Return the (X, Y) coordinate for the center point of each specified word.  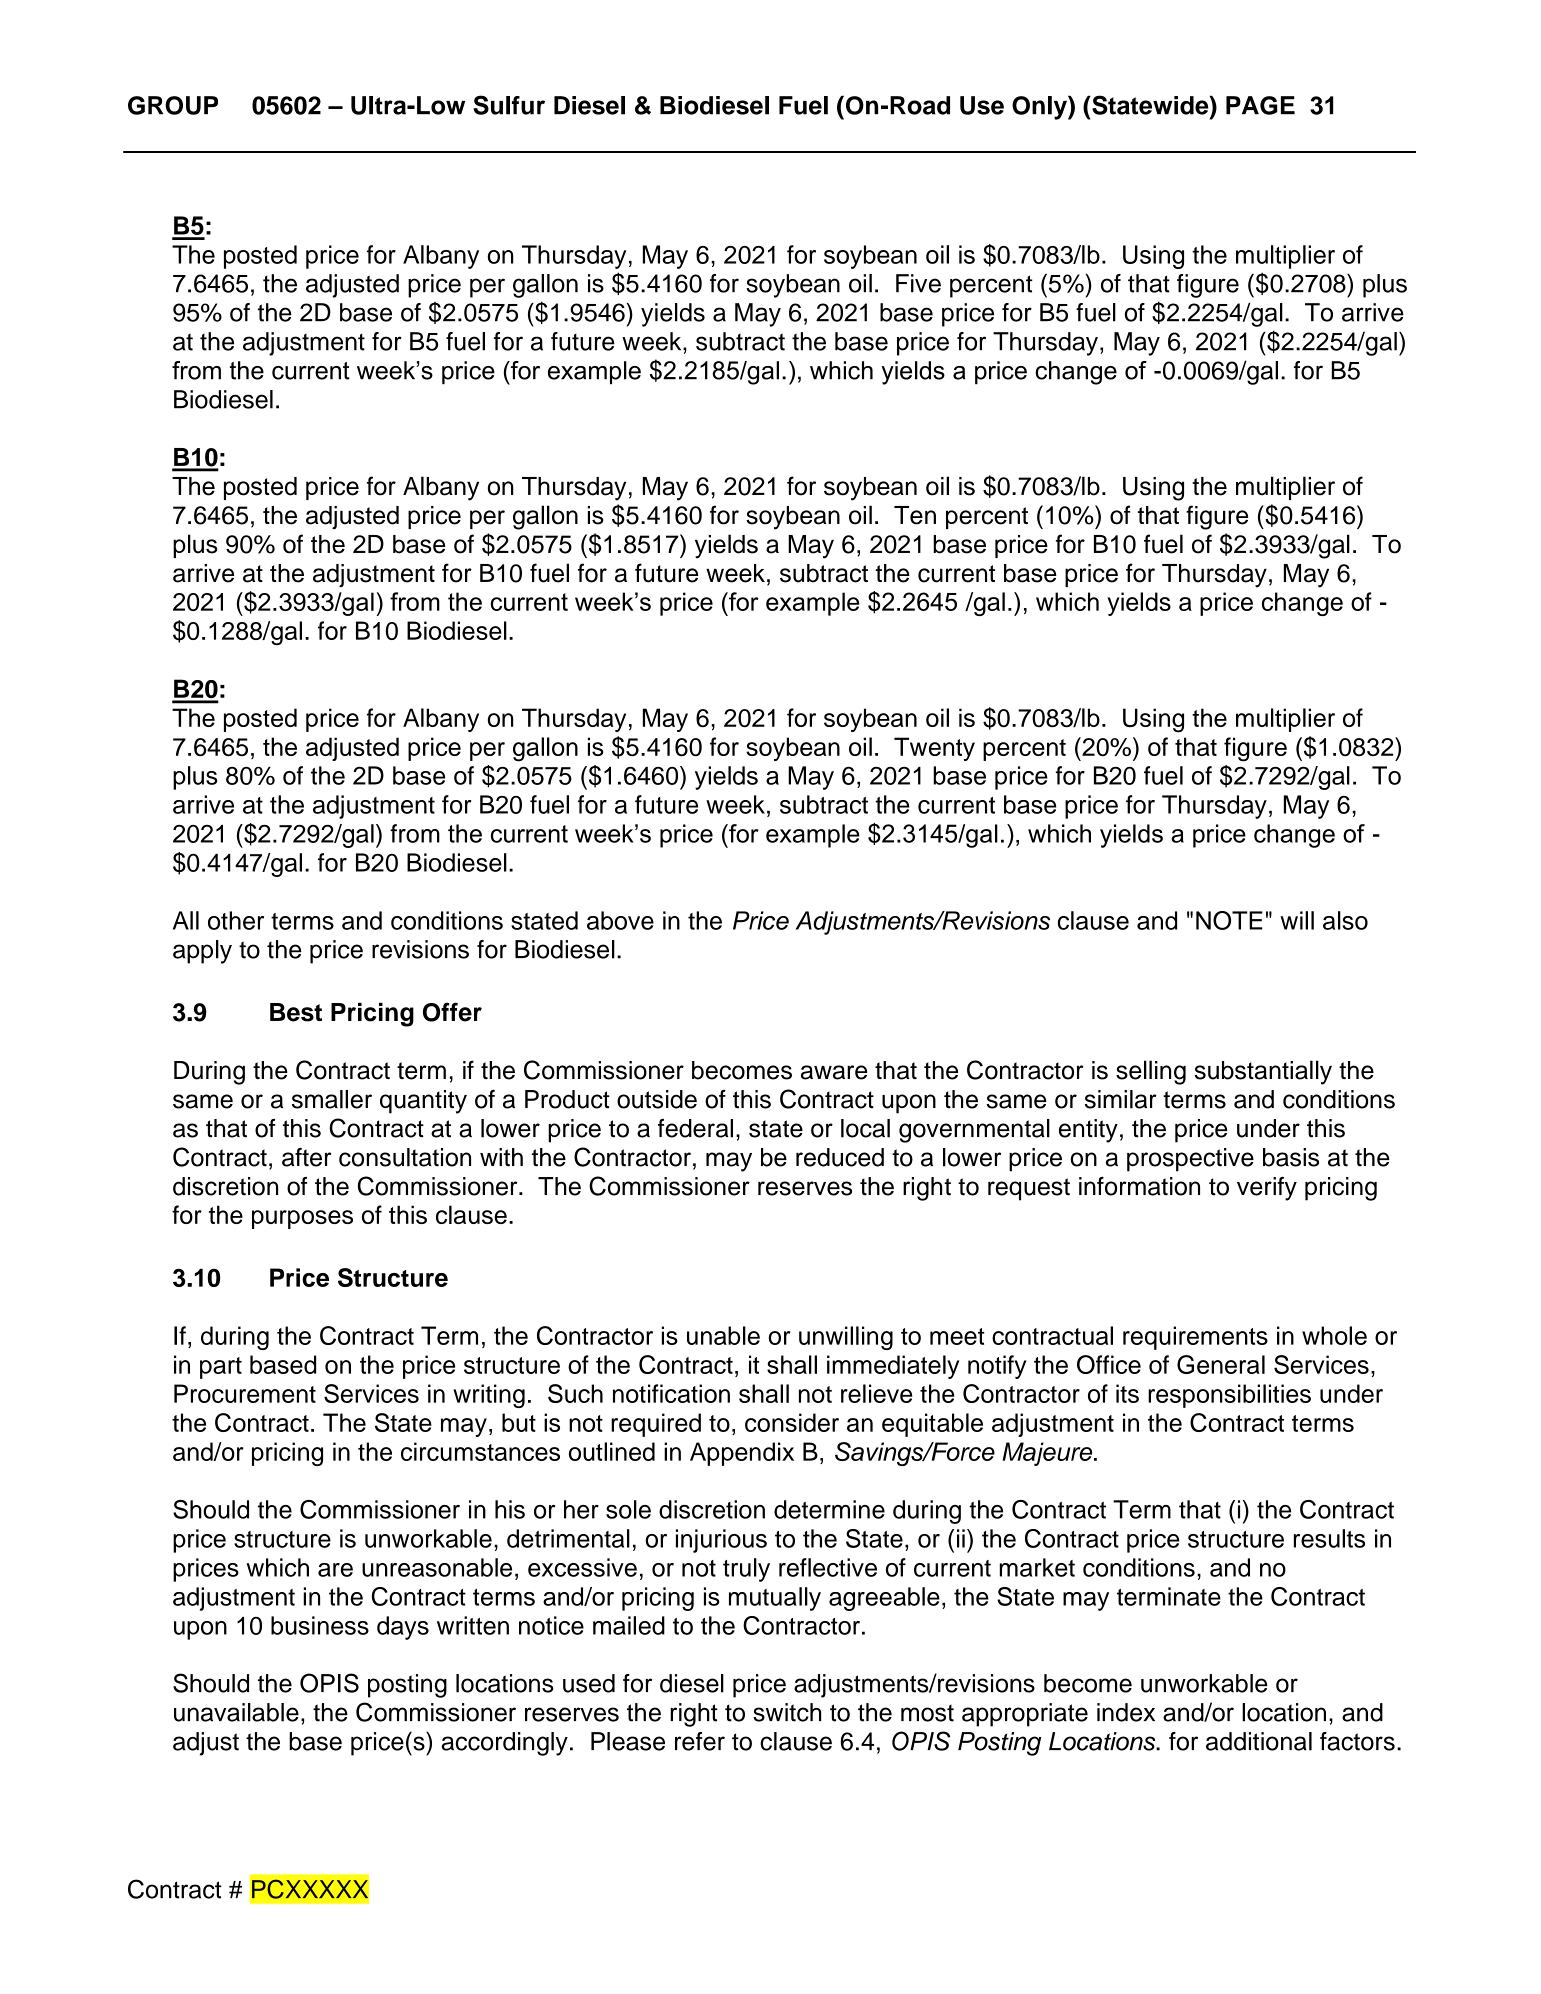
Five (918, 283)
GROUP (173, 105)
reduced (840, 1157)
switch (787, 1712)
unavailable (236, 1712)
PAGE (1260, 105)
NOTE (1229, 920)
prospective (1190, 1160)
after (306, 1157)
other (236, 920)
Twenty (934, 749)
